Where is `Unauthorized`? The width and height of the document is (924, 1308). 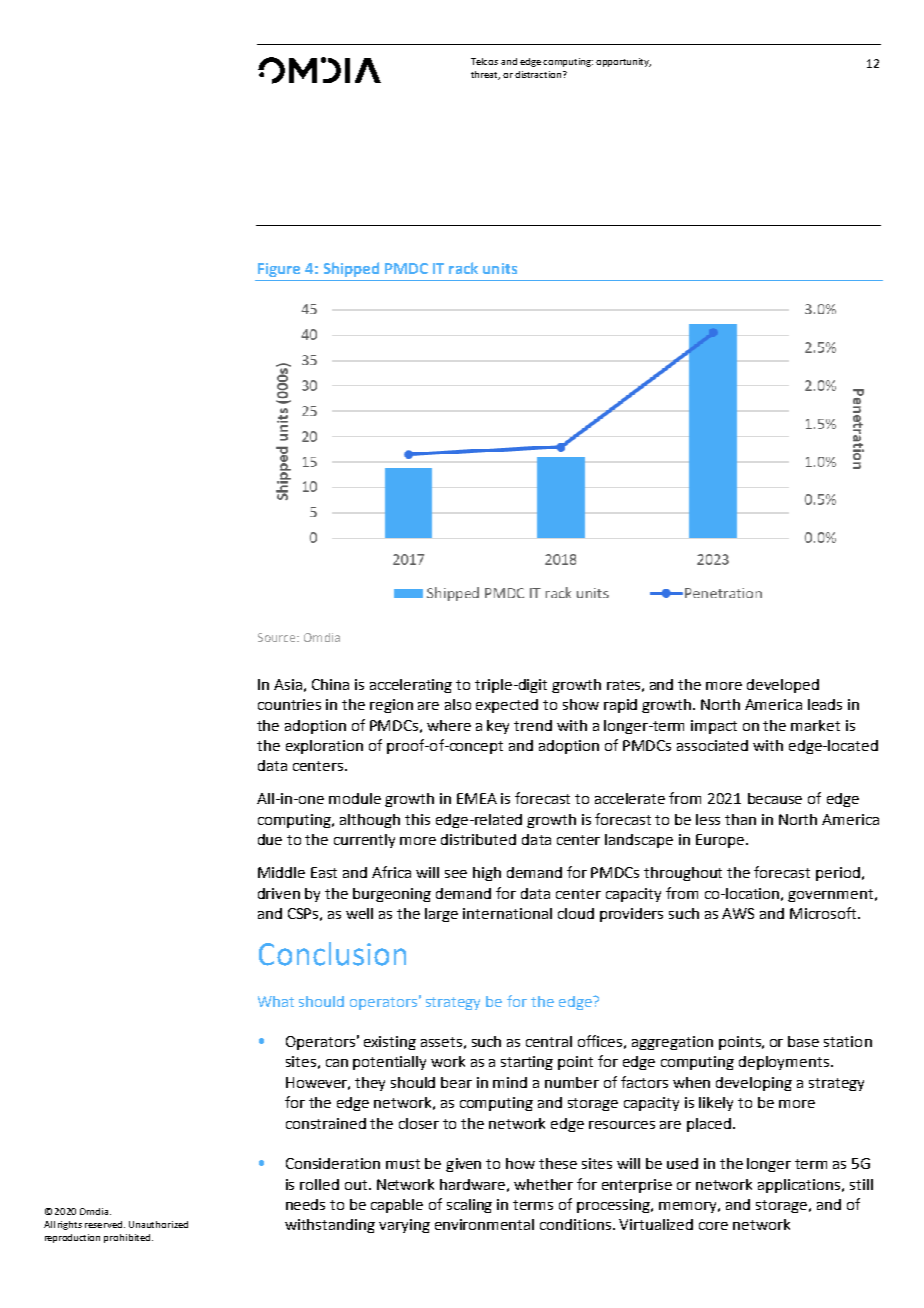 Unauthorized is located at coordinates (158, 1224).
